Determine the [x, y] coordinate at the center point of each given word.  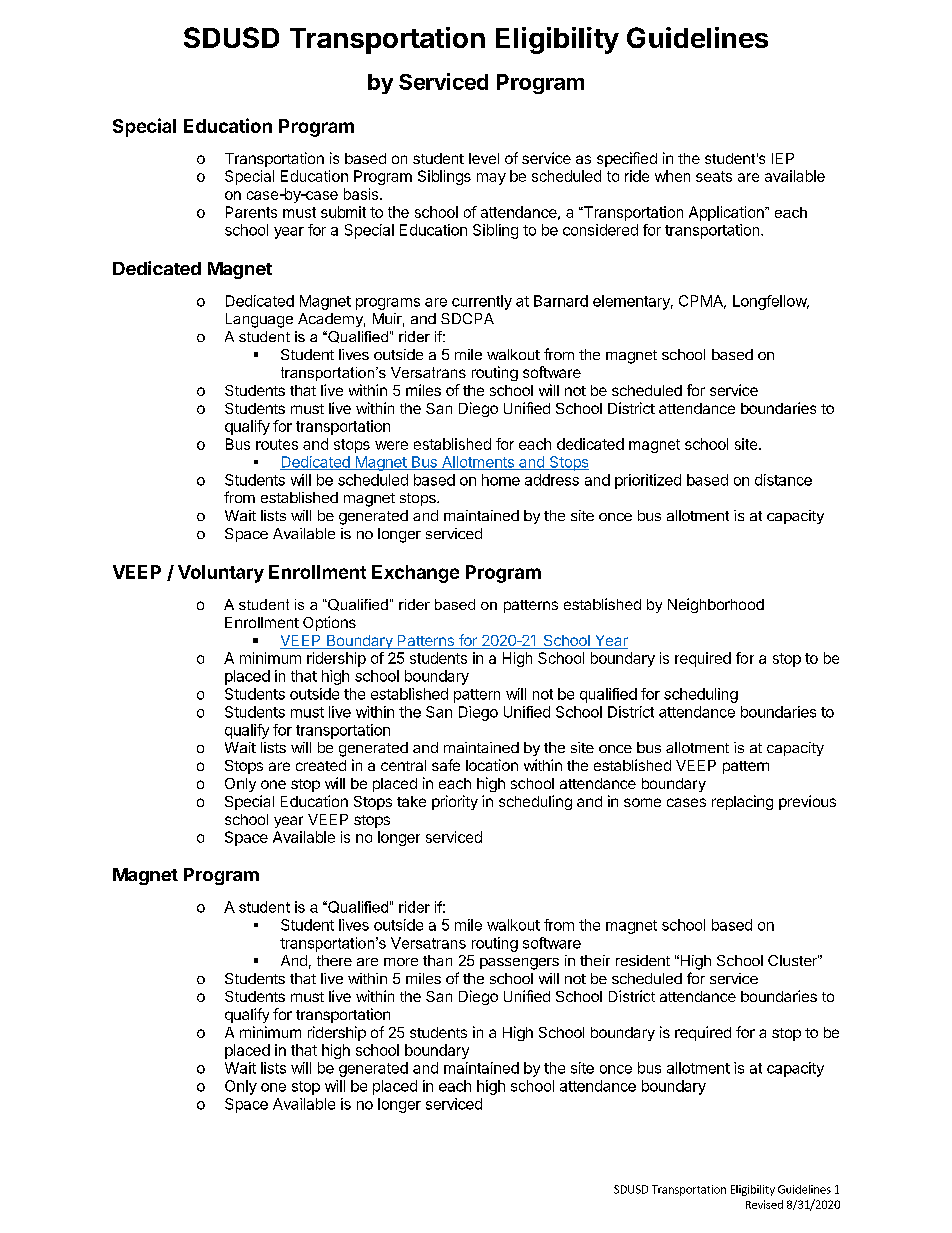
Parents [251, 212]
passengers [519, 964]
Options [329, 623]
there [334, 960]
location [492, 765]
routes [277, 444]
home [501, 480]
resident [643, 960]
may [491, 179]
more [401, 962]
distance [783, 480]
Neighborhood [716, 605]
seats [714, 176]
